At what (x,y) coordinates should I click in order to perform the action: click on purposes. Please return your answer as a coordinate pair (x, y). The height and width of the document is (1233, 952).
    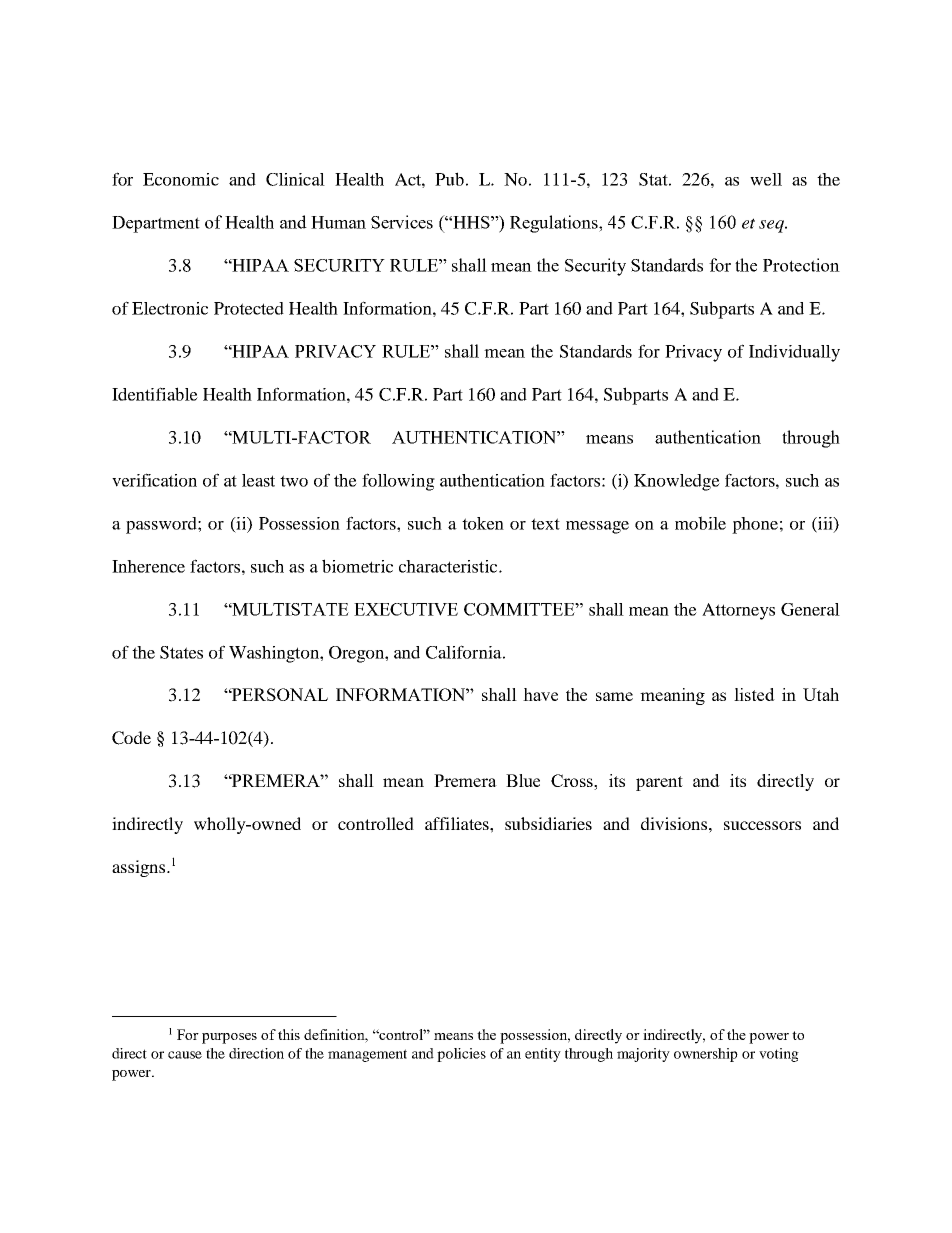
    Looking at the image, I should click on (229, 1038).
